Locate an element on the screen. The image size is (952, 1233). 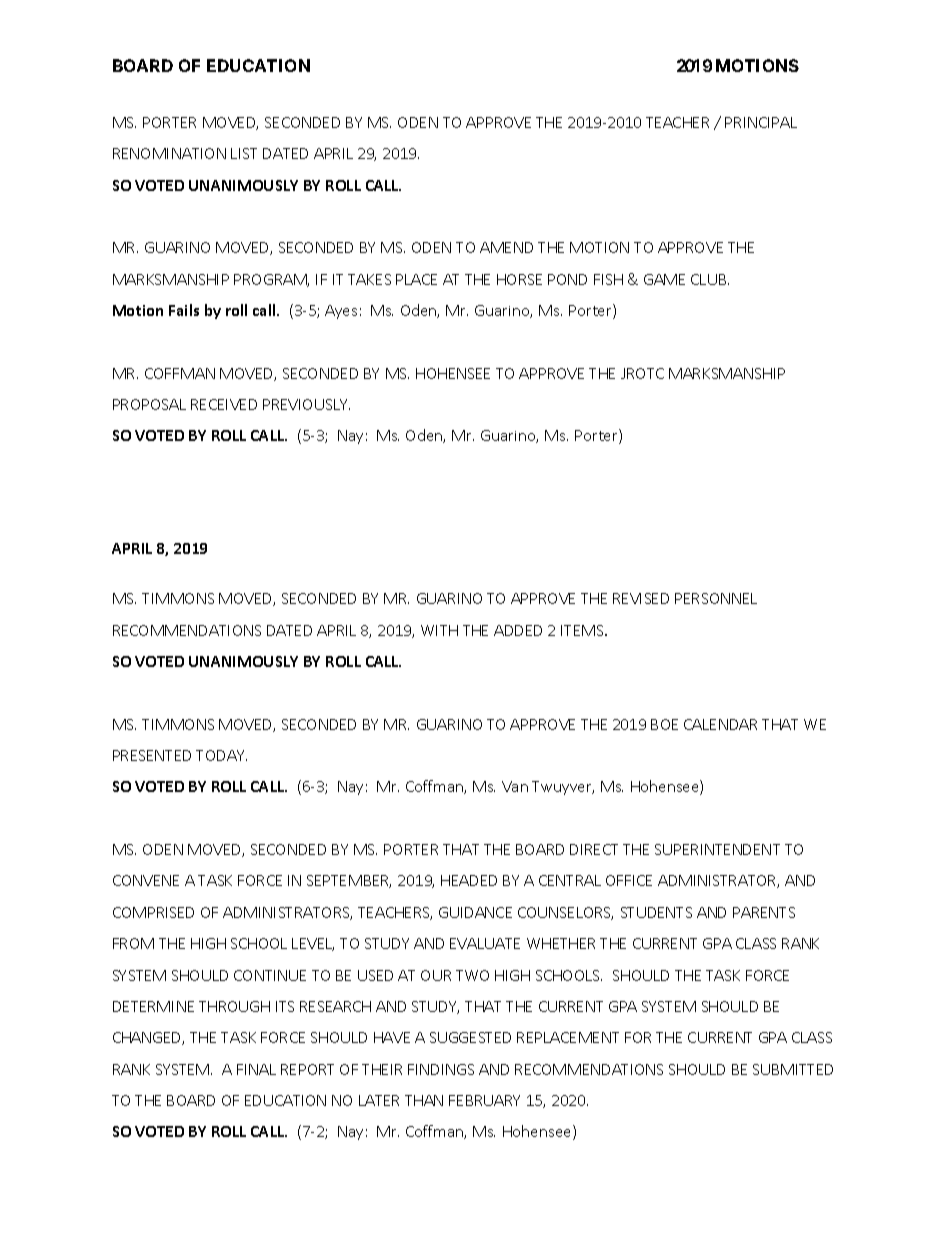
LIST is located at coordinates (244, 153).
